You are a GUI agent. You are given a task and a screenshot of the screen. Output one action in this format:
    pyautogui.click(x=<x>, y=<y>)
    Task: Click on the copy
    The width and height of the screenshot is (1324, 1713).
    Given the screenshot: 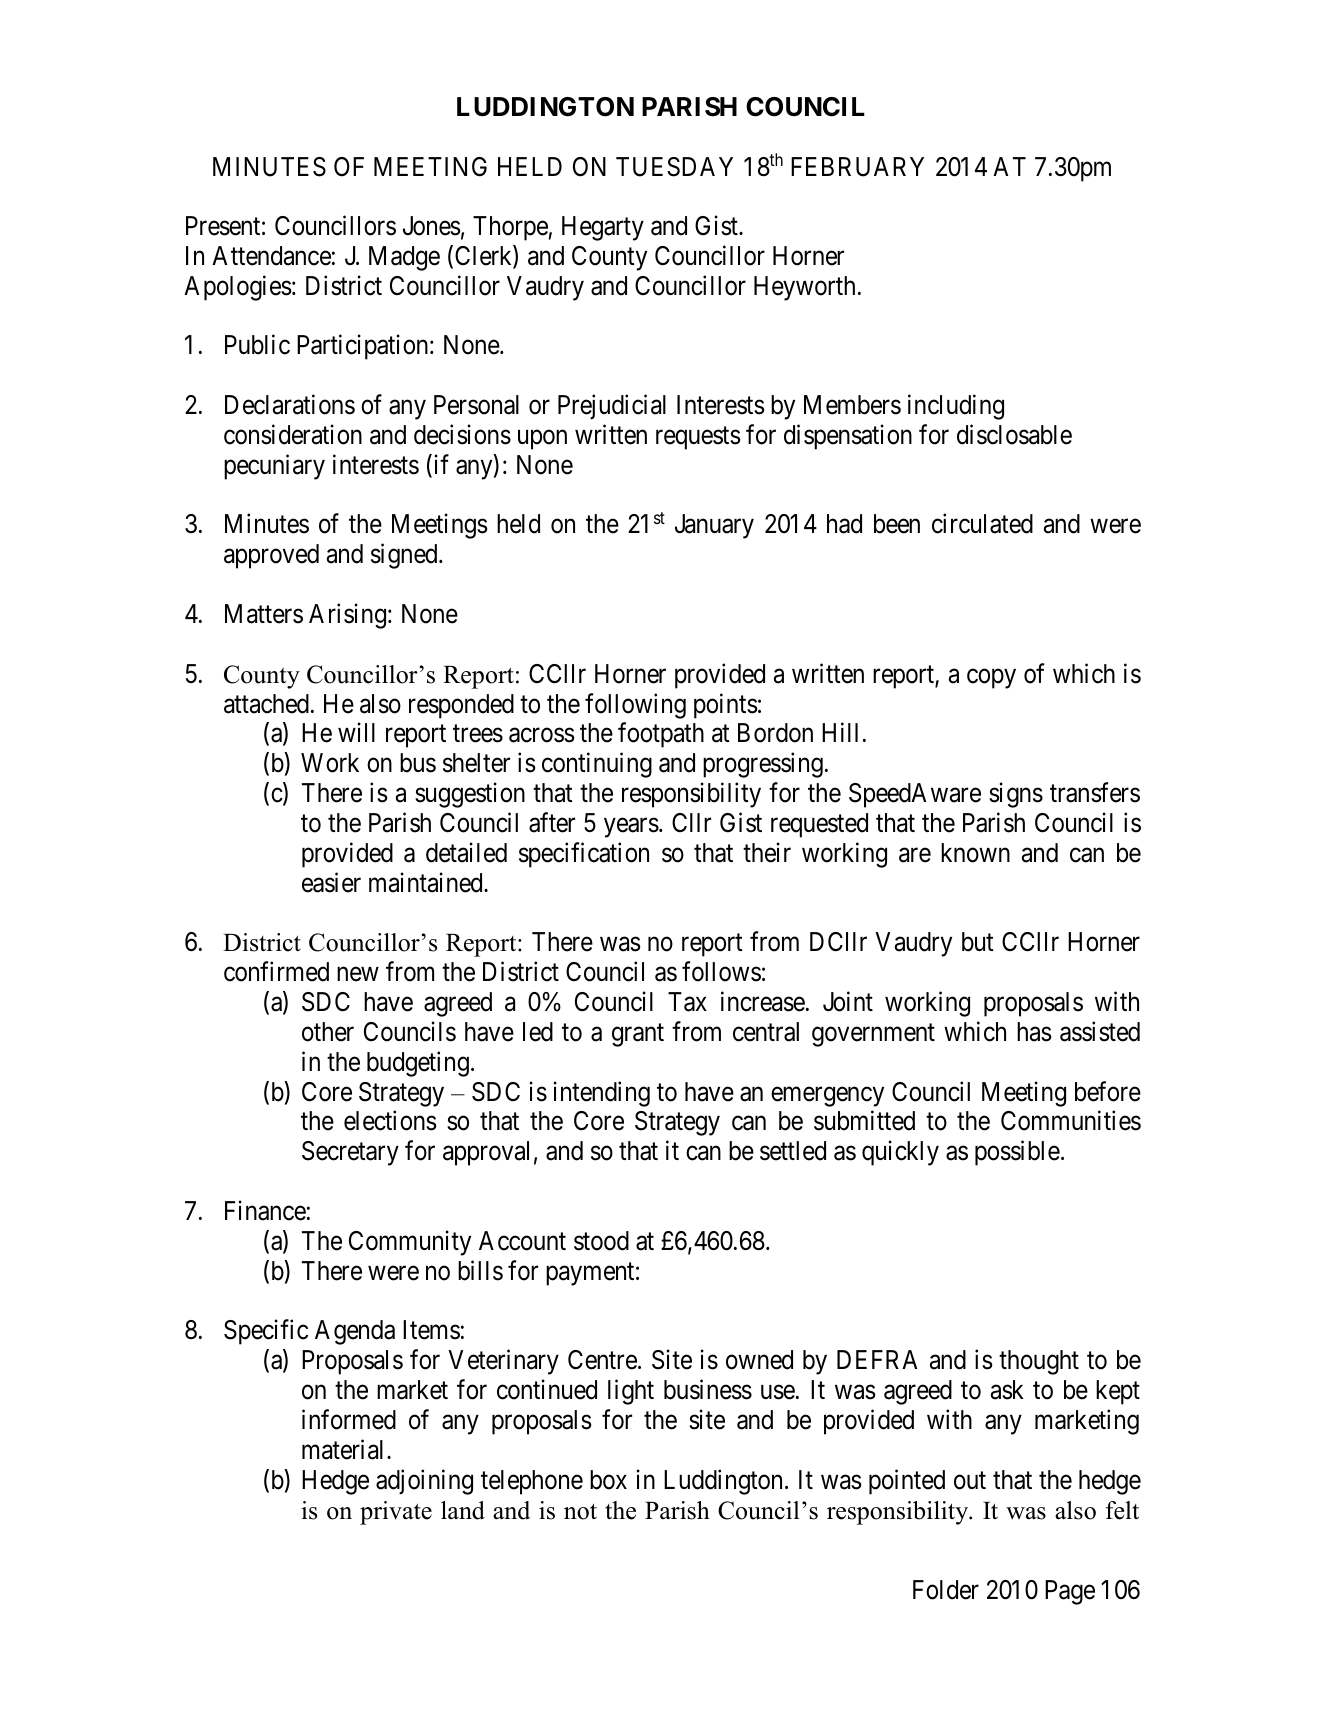 What is the action you would take?
    pyautogui.click(x=991, y=679)
